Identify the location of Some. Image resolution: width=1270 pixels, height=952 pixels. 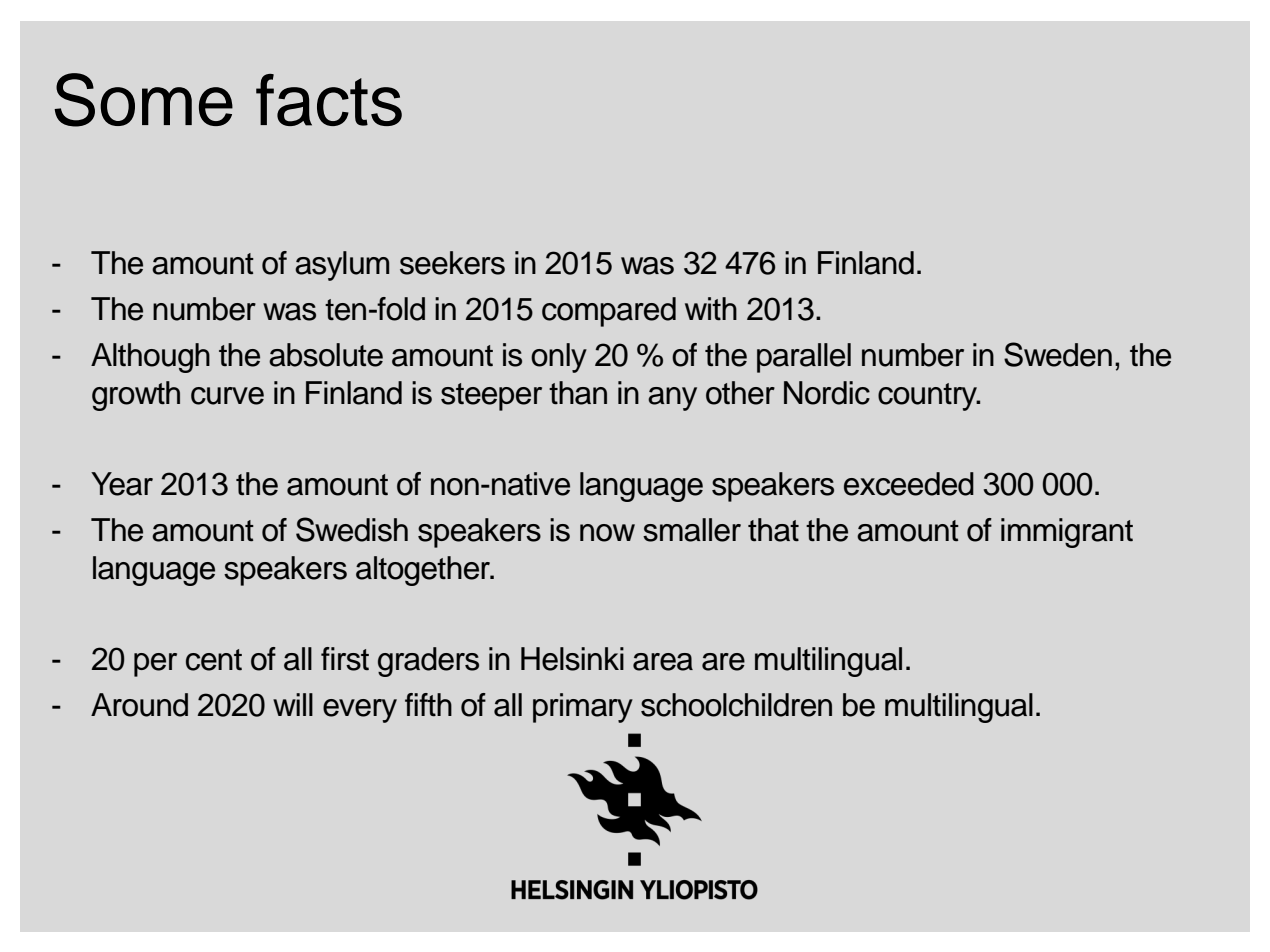
(143, 100).
